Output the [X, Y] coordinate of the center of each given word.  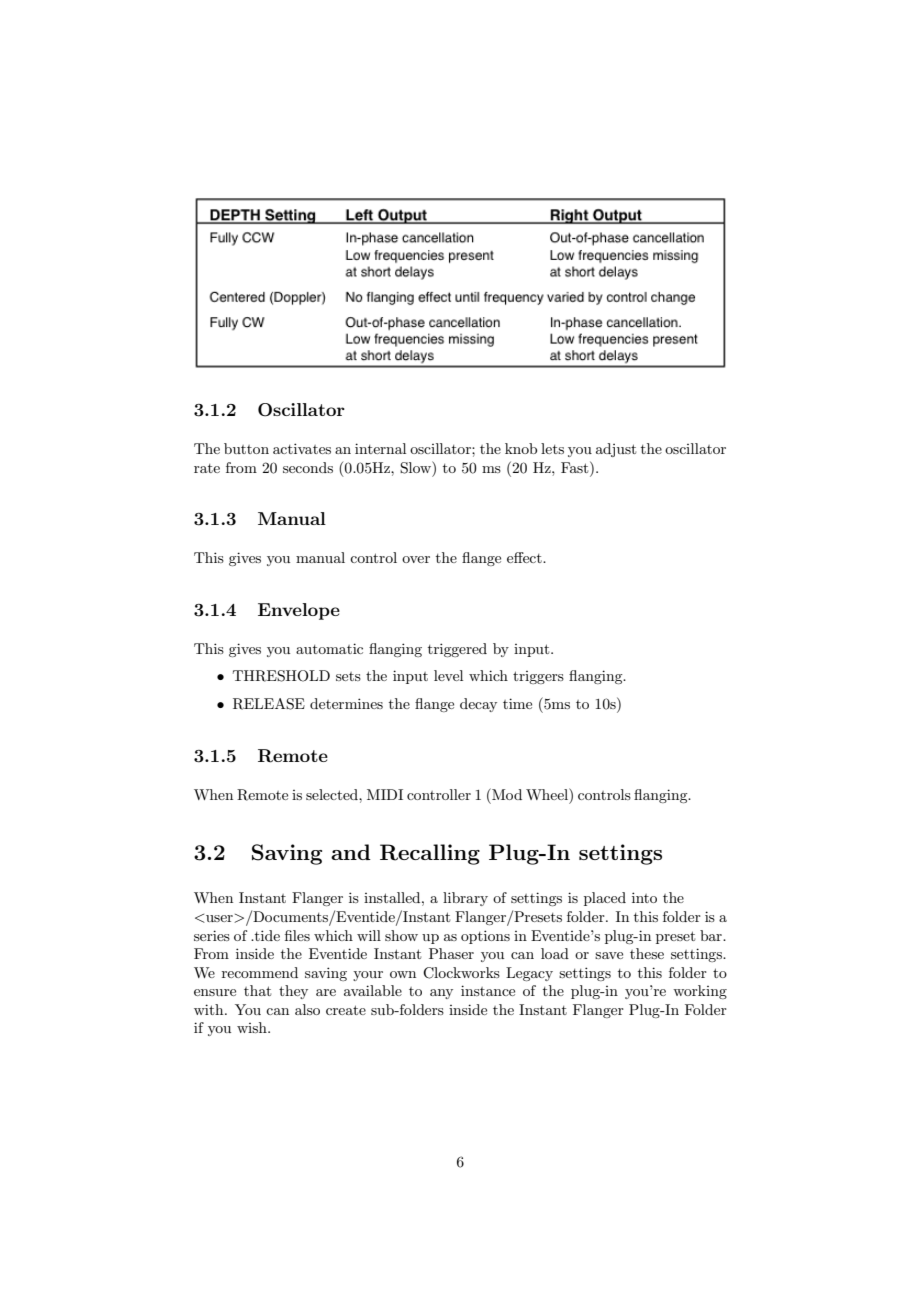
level [448, 675]
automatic [329, 648]
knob [521, 448]
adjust [616, 450]
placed [605, 899]
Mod [506, 794]
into [644, 897]
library [465, 899]
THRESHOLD [281, 676]
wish [253, 1027]
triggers [538, 677]
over [416, 559]
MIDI [385, 794]
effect [525, 557]
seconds [308, 467]
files [297, 935]
